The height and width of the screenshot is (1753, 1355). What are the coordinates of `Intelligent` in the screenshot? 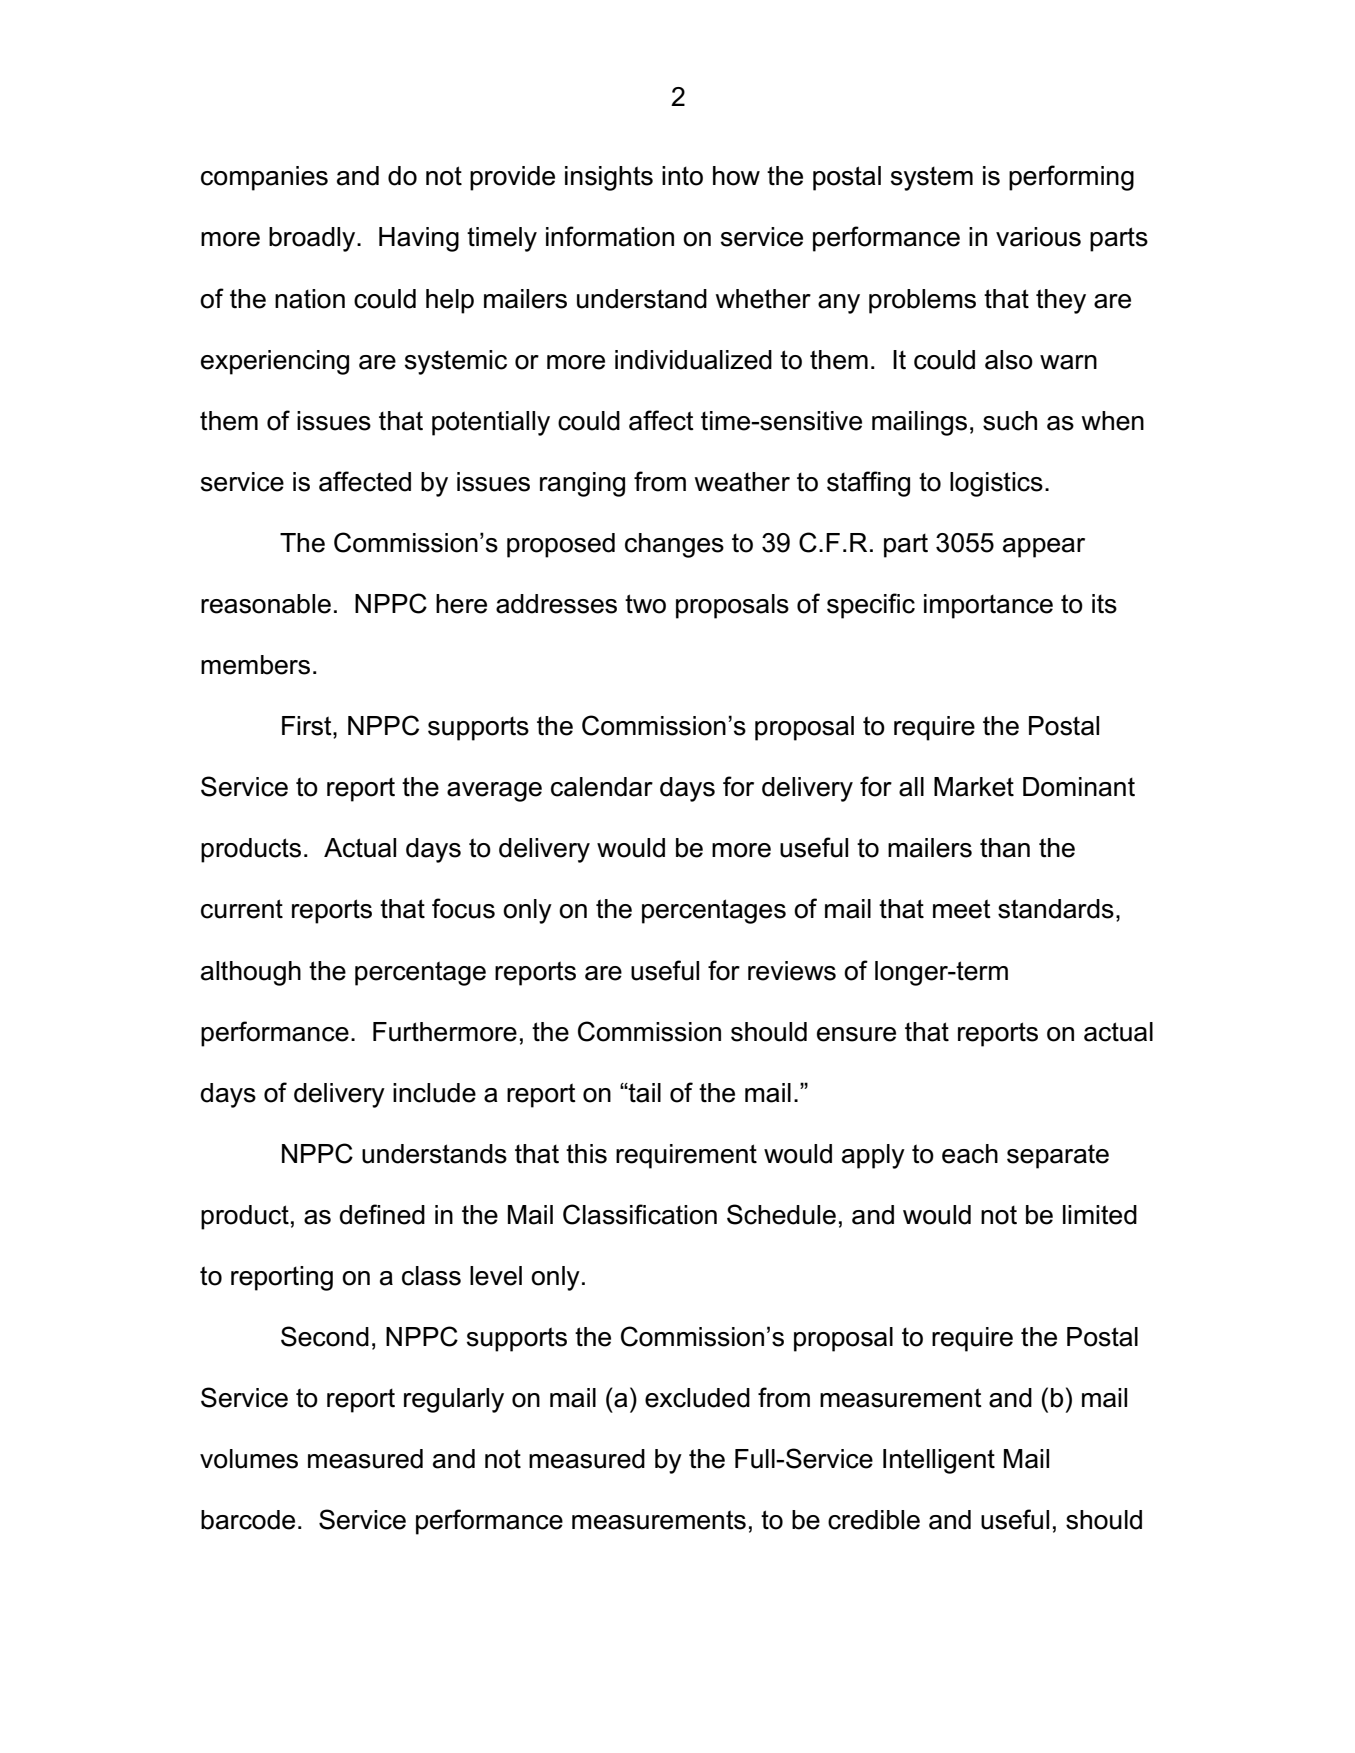 It's located at (939, 1461).
